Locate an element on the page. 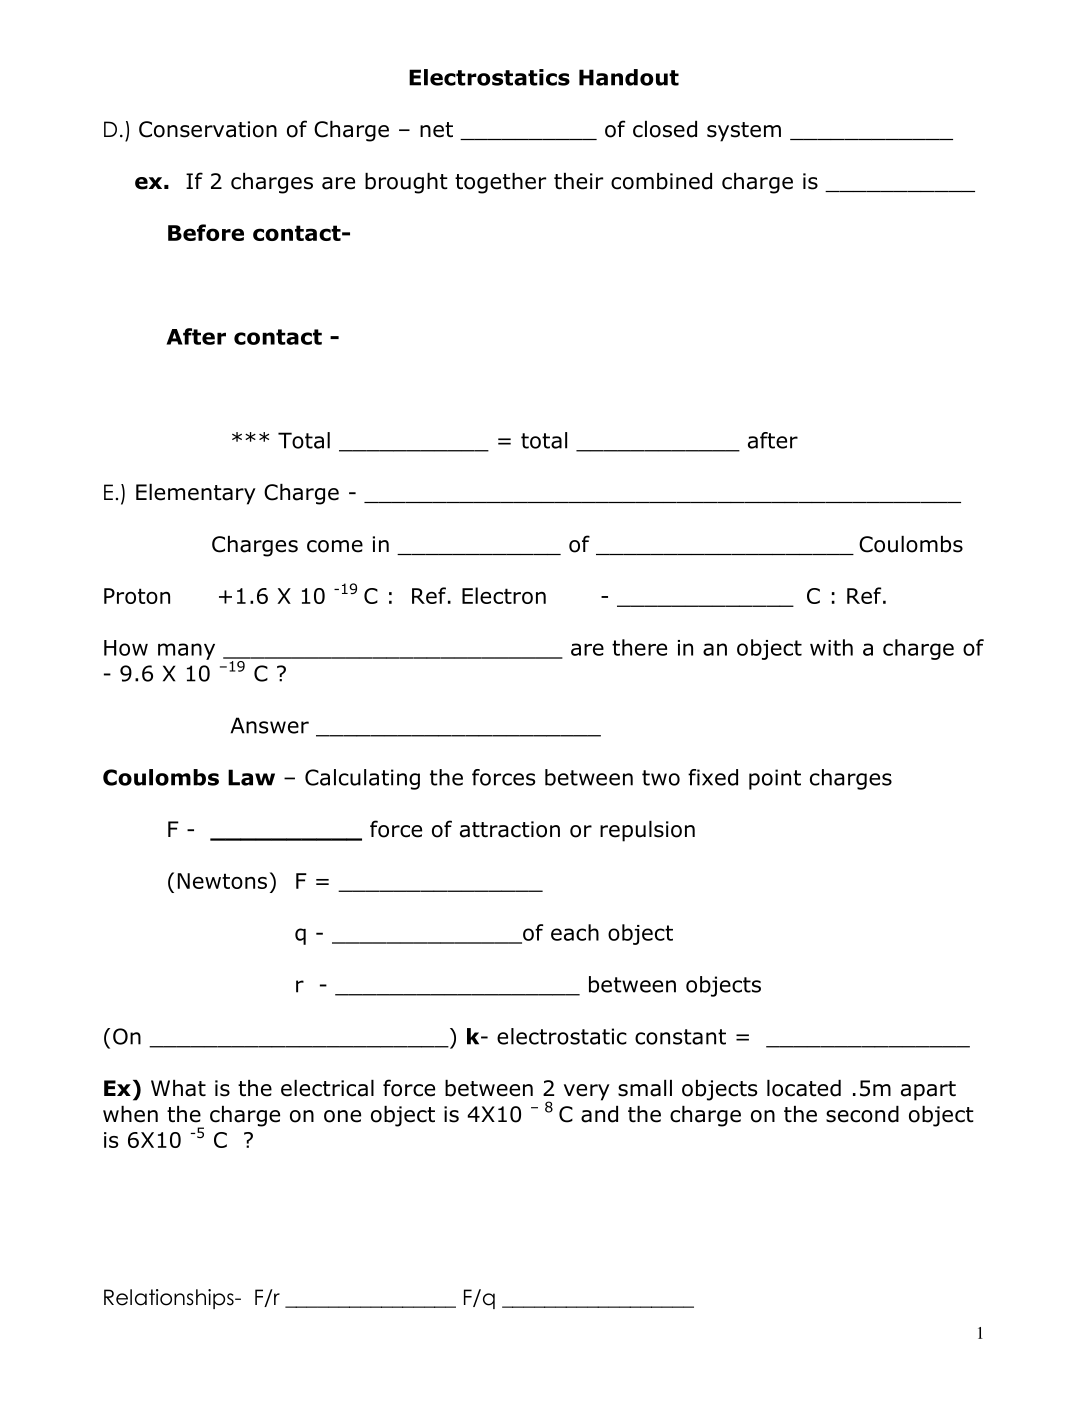 This document has width=1087, height=1407. Conservation is located at coordinates (208, 129).
